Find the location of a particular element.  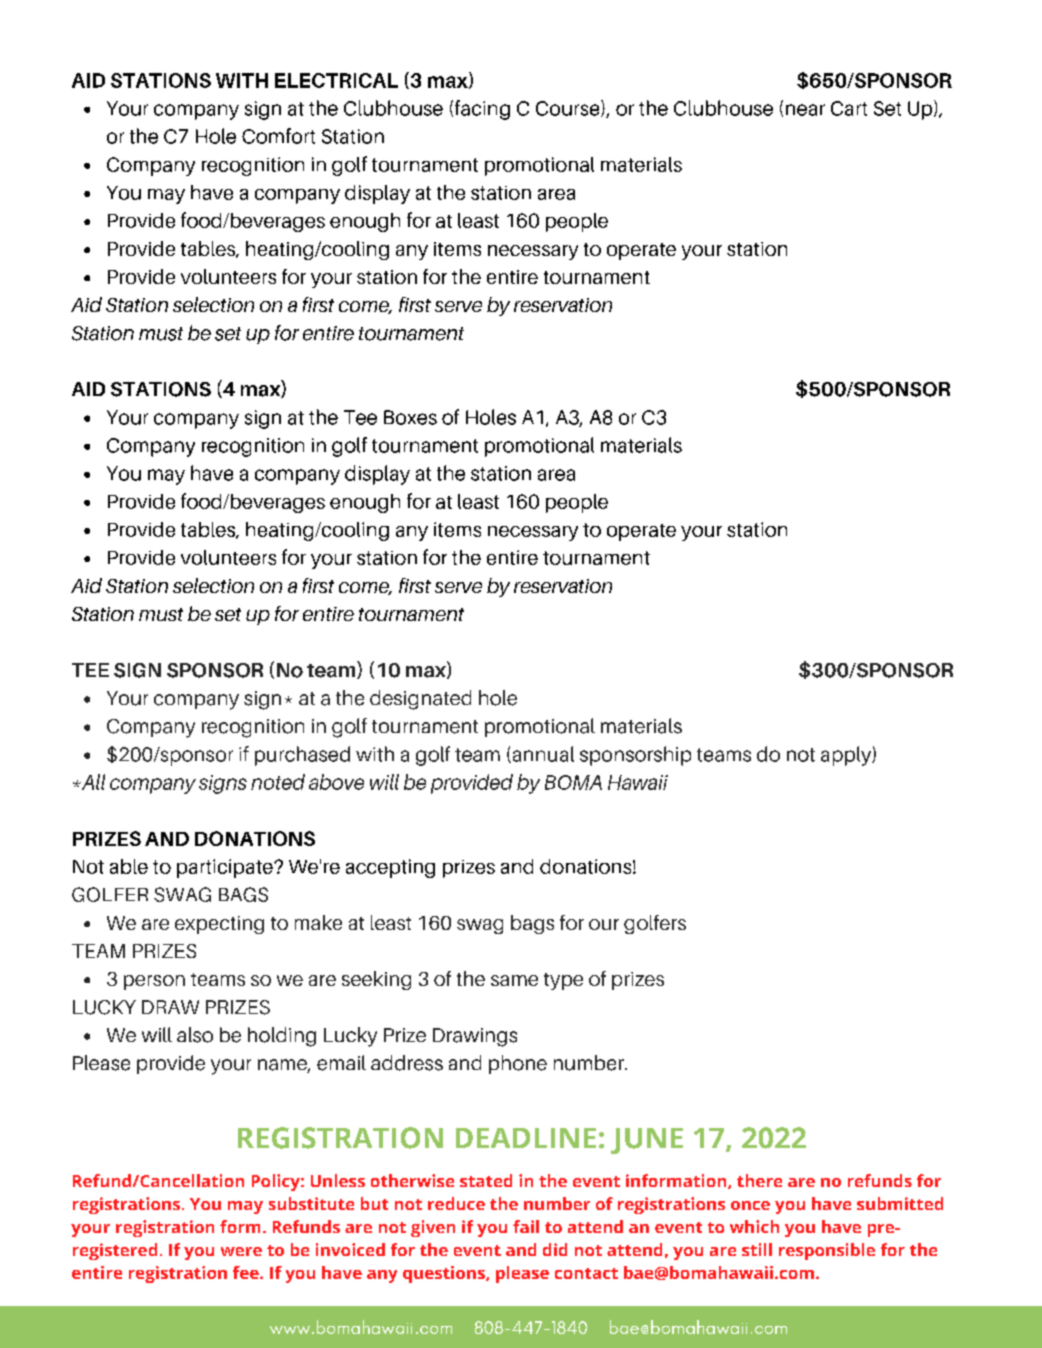

near is located at coordinates (805, 110).
